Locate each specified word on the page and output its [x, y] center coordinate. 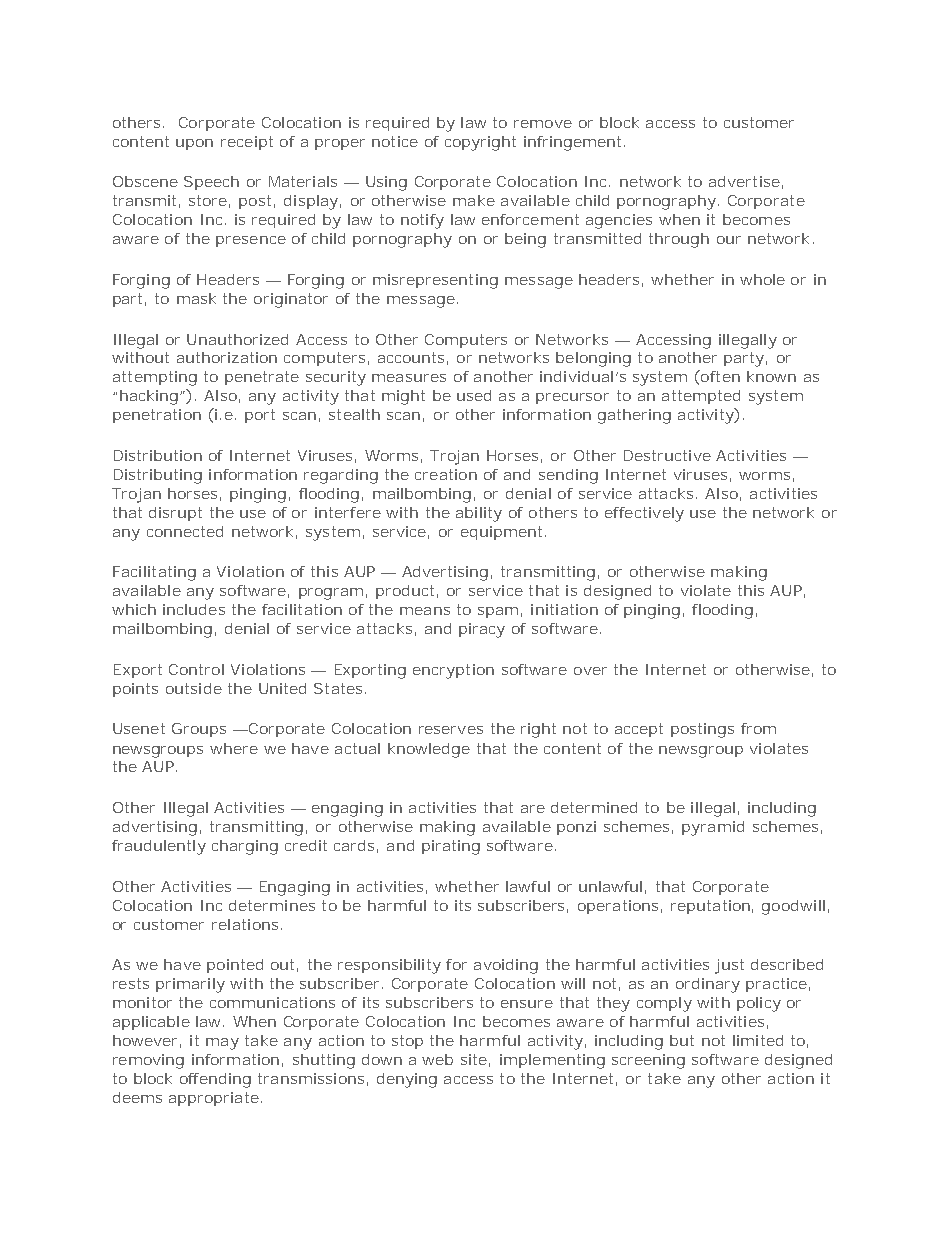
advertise [744, 181]
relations [245, 924]
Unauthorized [237, 339]
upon [194, 144]
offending [215, 1080]
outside [194, 688]
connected [185, 531]
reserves [451, 730]
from [758, 728]
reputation [710, 907]
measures [409, 378]
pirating [451, 847]
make [474, 200]
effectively [644, 514]
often [719, 376]
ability [479, 514]
